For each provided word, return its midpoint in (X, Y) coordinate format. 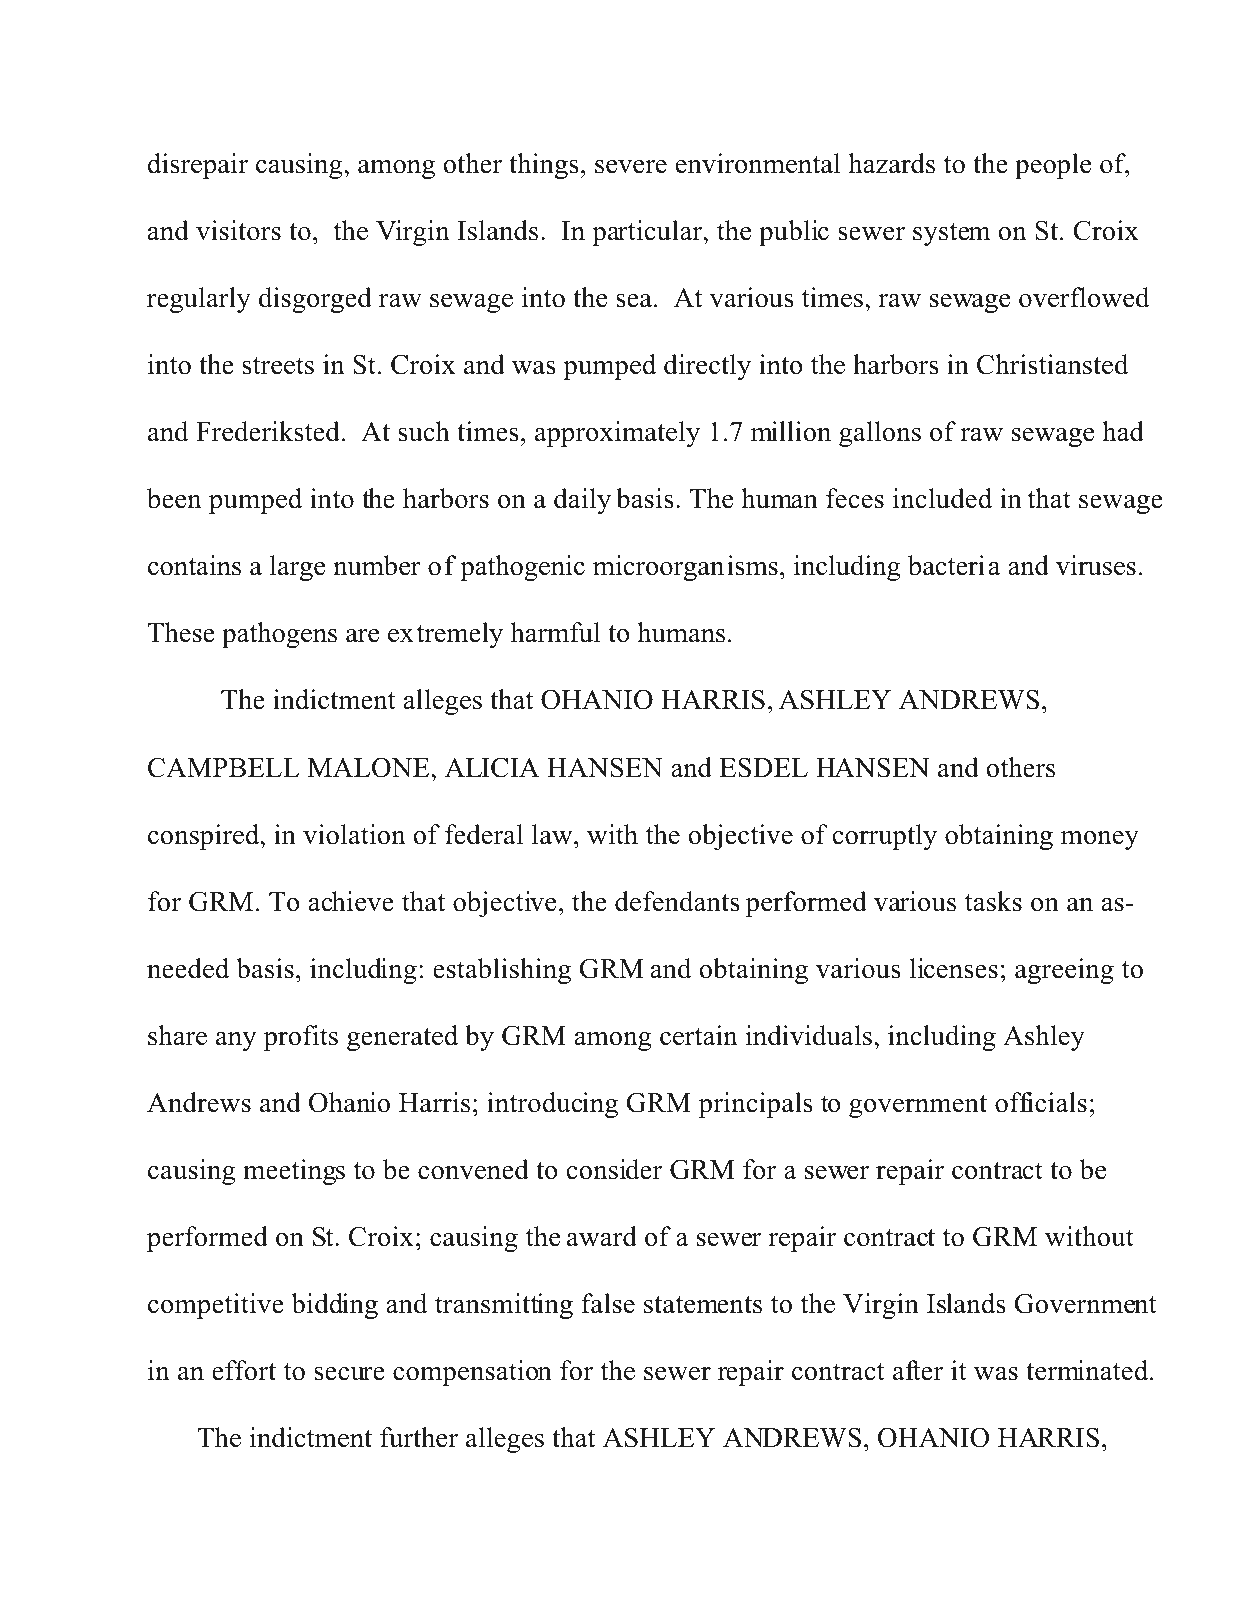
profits (301, 1038)
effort (244, 1370)
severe (631, 167)
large (297, 568)
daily (582, 501)
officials (1041, 1102)
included (942, 498)
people (1053, 166)
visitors (238, 230)
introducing (552, 1105)
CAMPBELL (224, 767)
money (1100, 840)
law (553, 834)
